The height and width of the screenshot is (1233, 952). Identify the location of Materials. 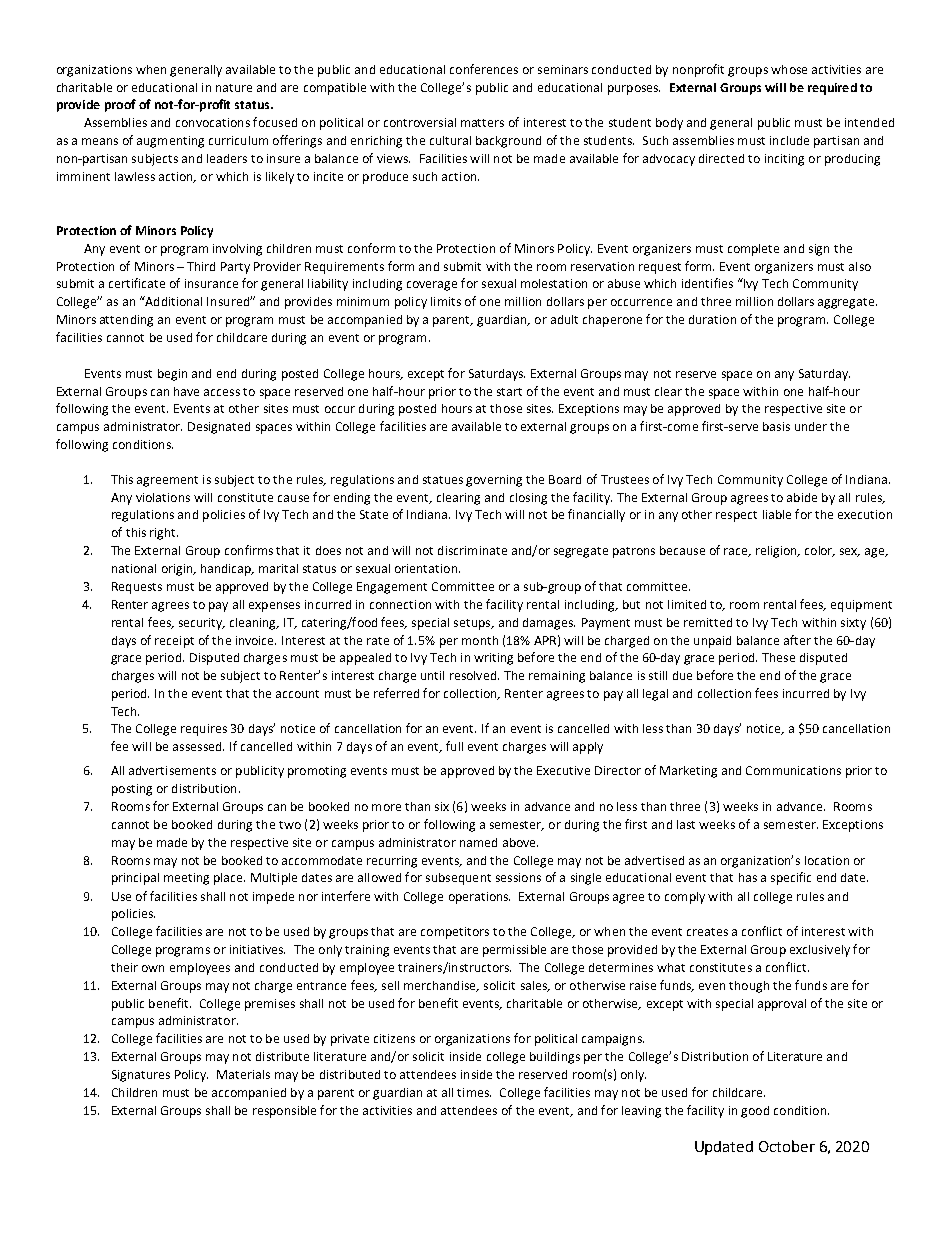
(243, 1074).
